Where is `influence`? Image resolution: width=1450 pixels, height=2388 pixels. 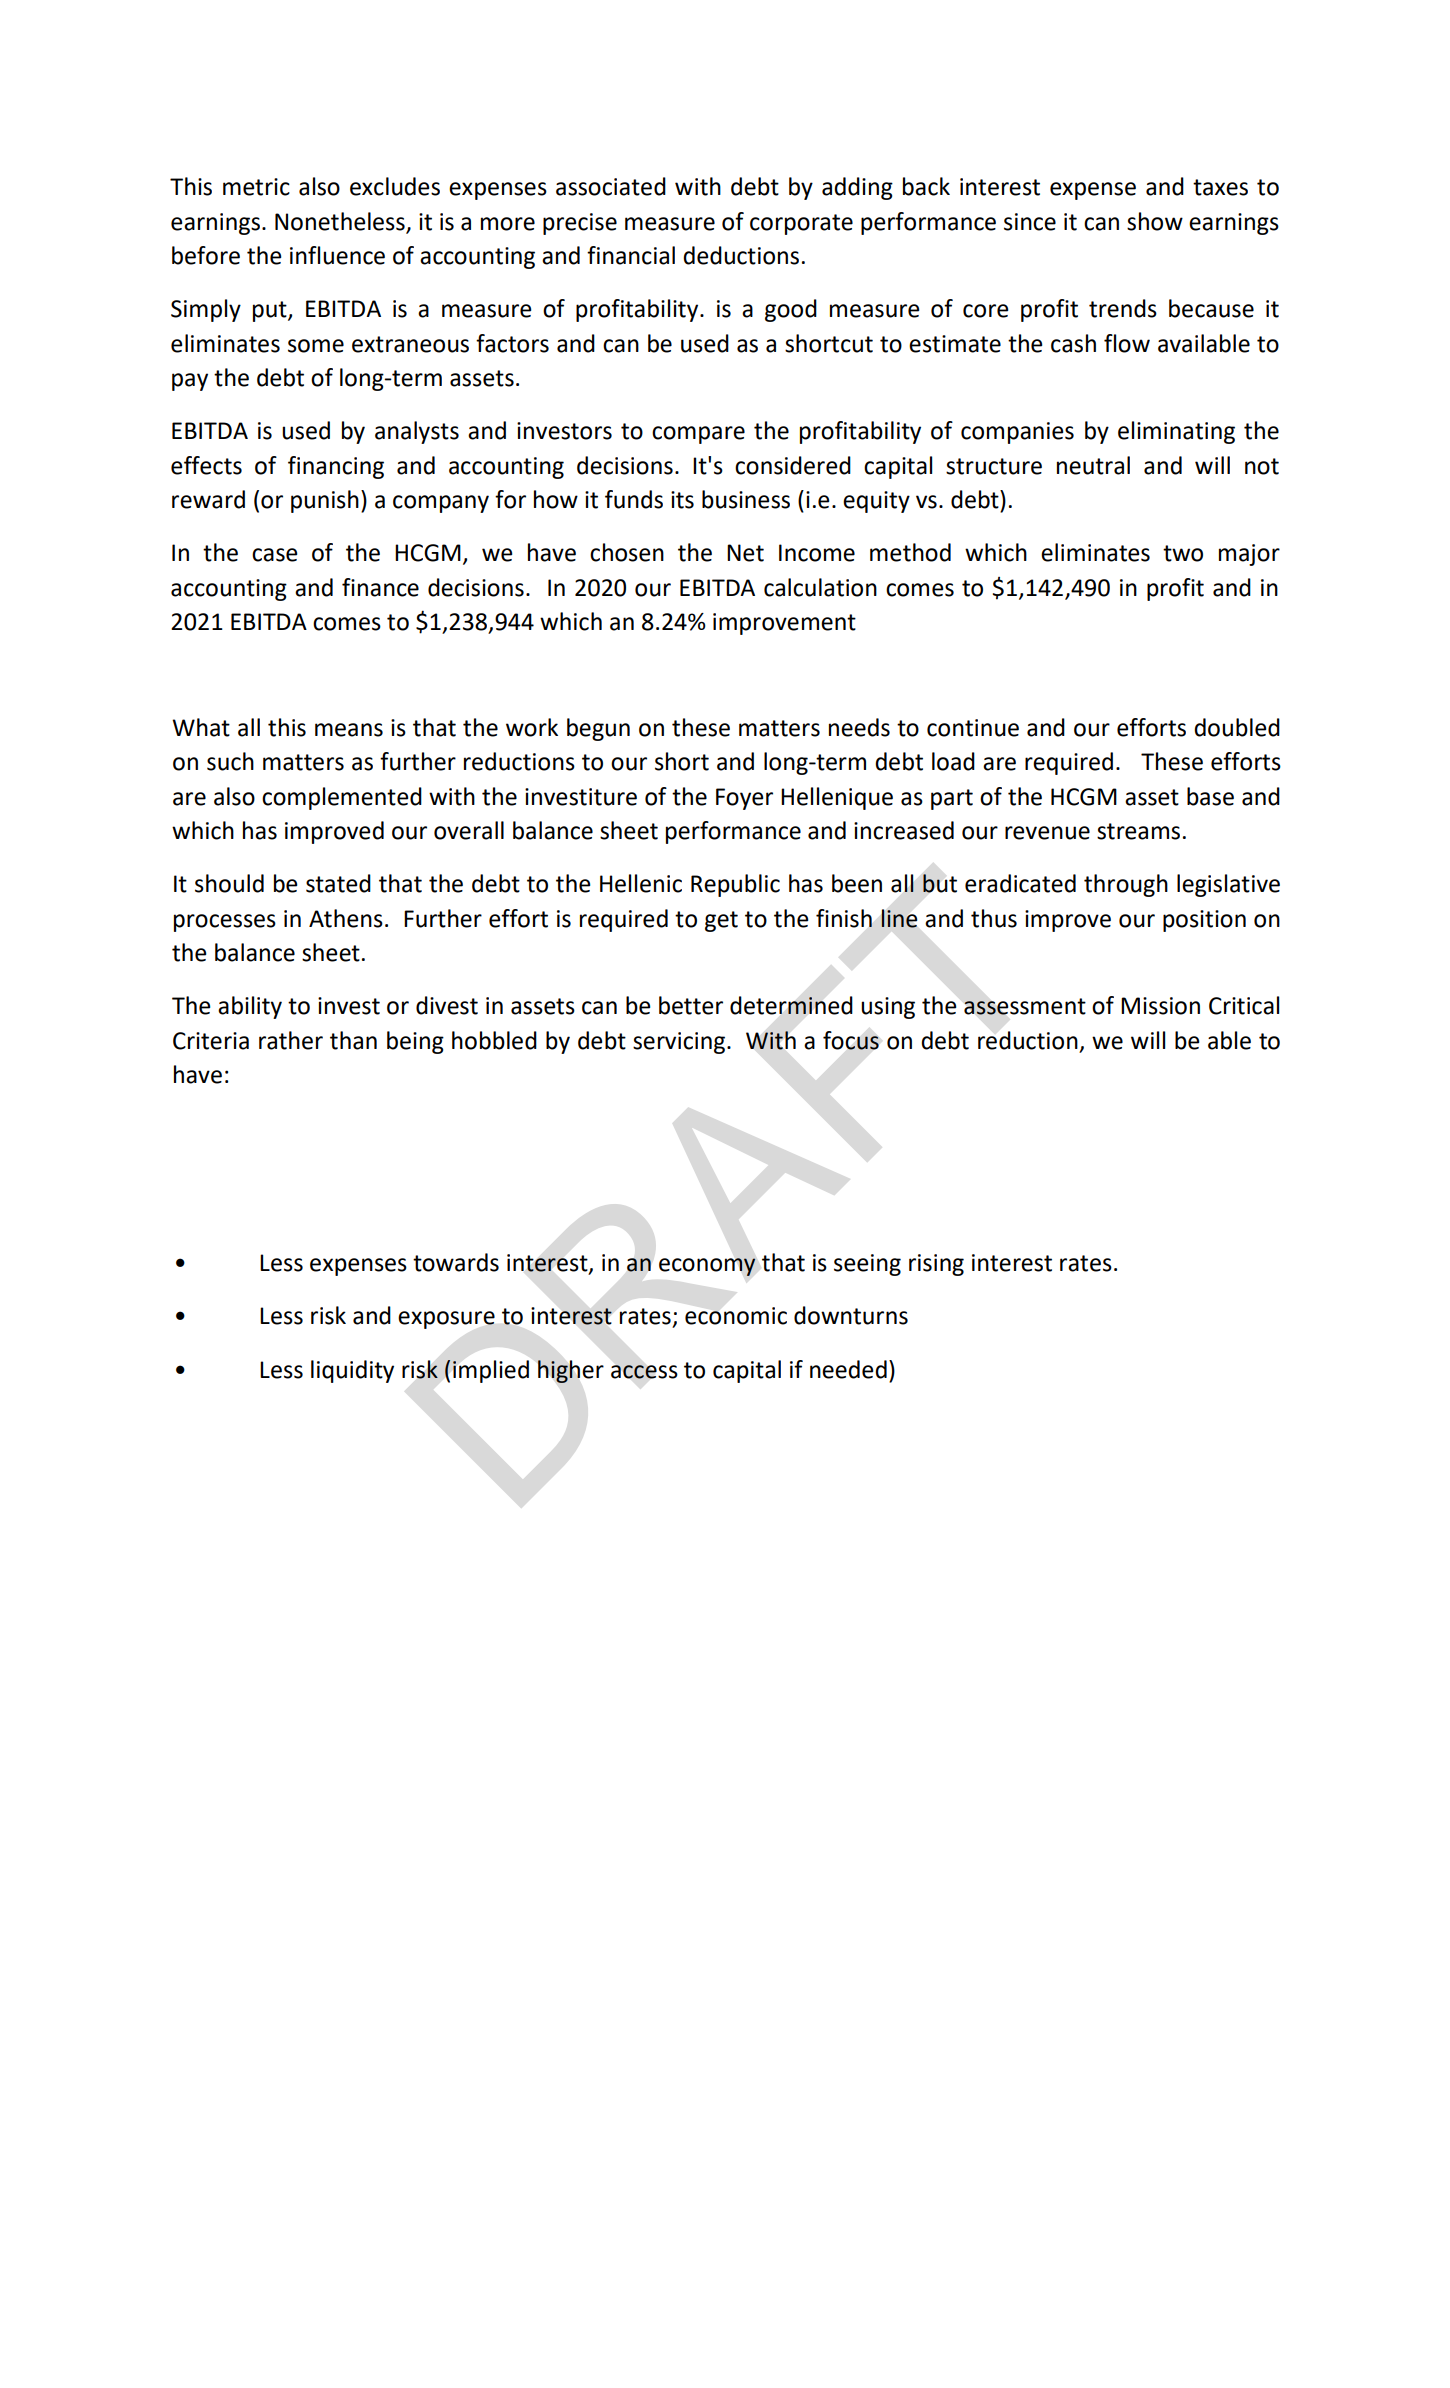 influence is located at coordinates (337, 255).
